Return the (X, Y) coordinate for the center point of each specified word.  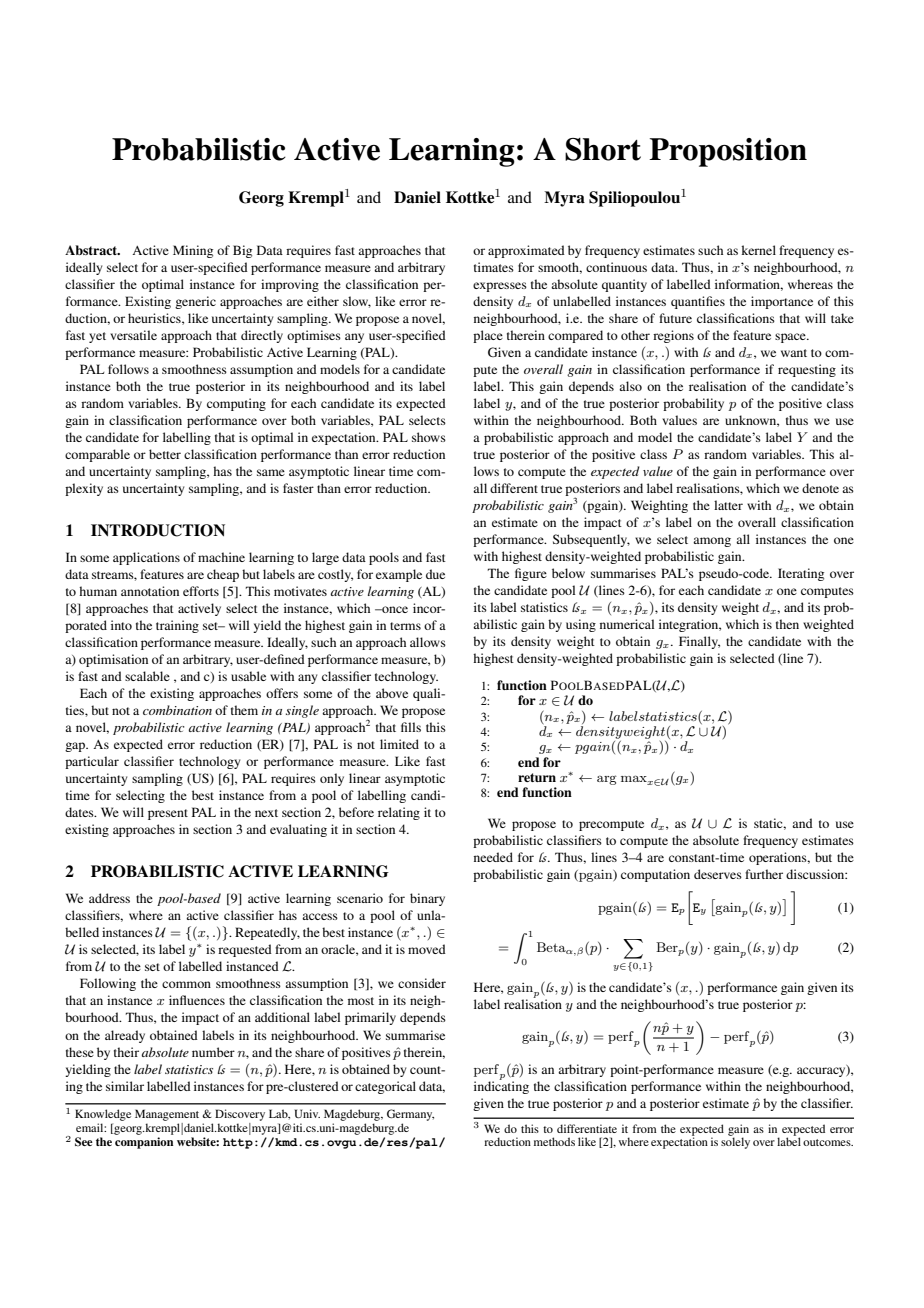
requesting (807, 370)
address (109, 898)
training (177, 626)
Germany (410, 1115)
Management (167, 1115)
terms (405, 626)
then (787, 624)
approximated (526, 251)
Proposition (728, 152)
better (165, 454)
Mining (193, 251)
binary (427, 899)
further (764, 874)
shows (429, 437)
